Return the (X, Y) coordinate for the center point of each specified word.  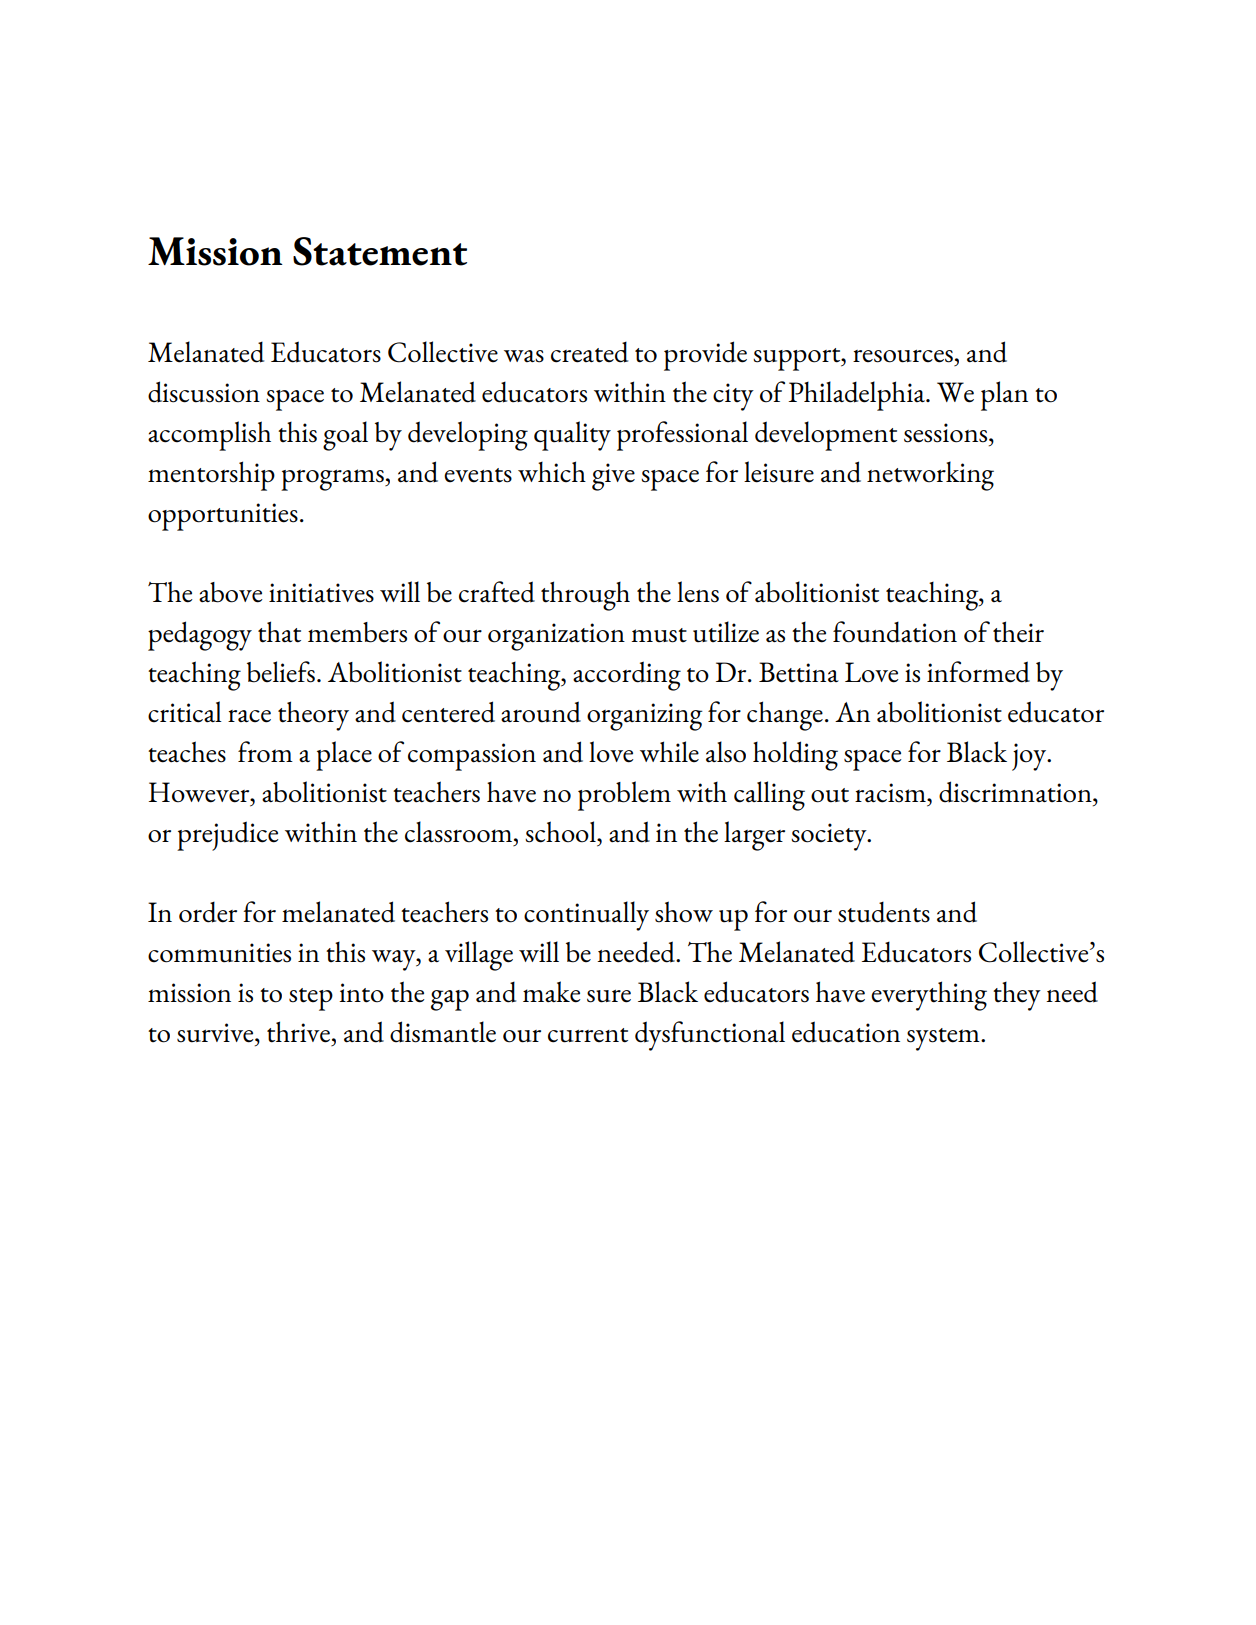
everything (929, 996)
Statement (380, 251)
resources (903, 356)
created (589, 352)
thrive (298, 1032)
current (588, 1035)
